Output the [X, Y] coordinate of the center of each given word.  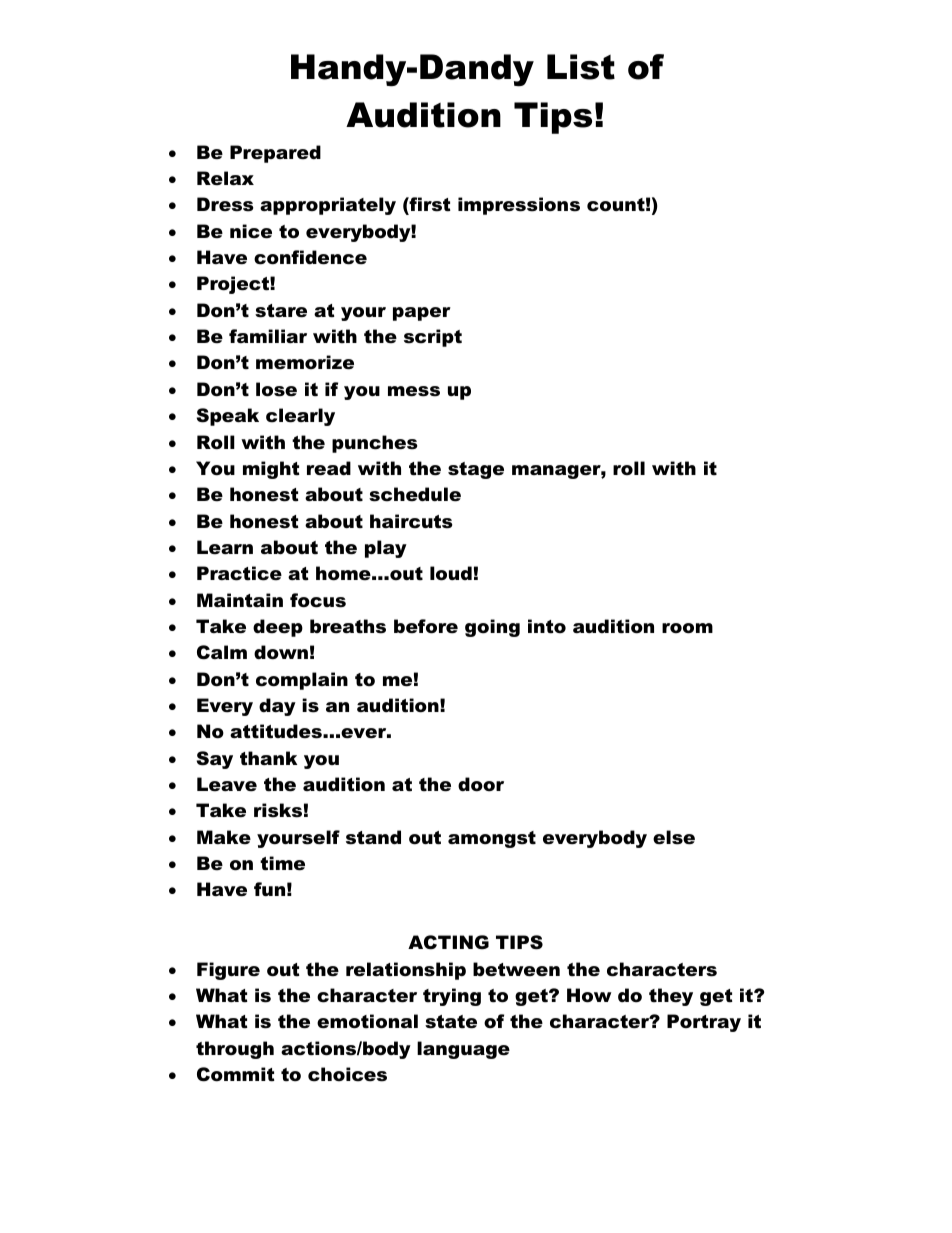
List [581, 67]
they [671, 997]
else [674, 837]
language [463, 1050]
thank [268, 758]
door [481, 784]
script [433, 338]
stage [476, 470]
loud [451, 573]
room [687, 628]
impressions [519, 206]
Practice [239, 573]
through [235, 1050]
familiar [268, 336]
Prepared [275, 154]
